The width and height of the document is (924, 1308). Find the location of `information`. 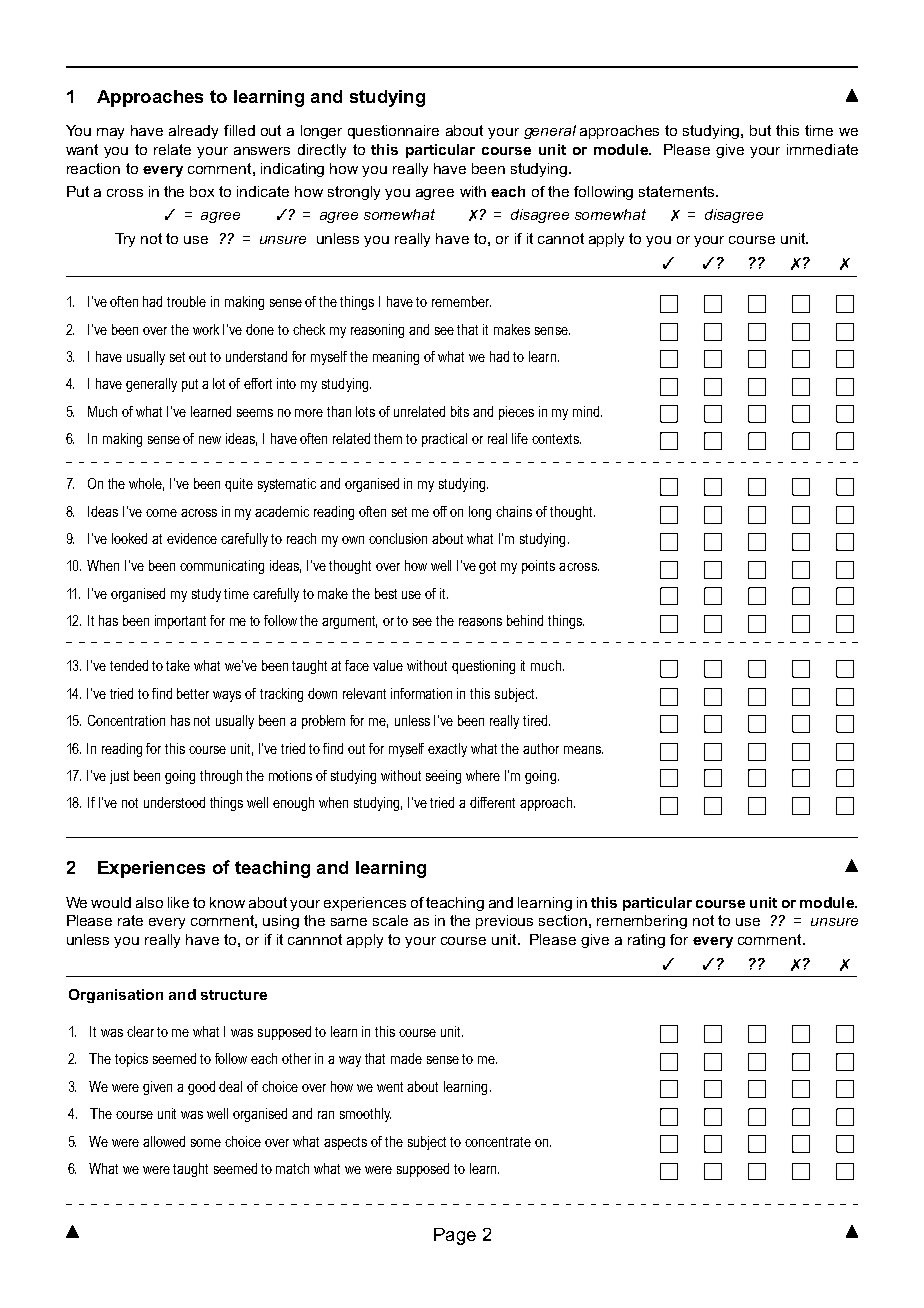

information is located at coordinates (421, 693).
